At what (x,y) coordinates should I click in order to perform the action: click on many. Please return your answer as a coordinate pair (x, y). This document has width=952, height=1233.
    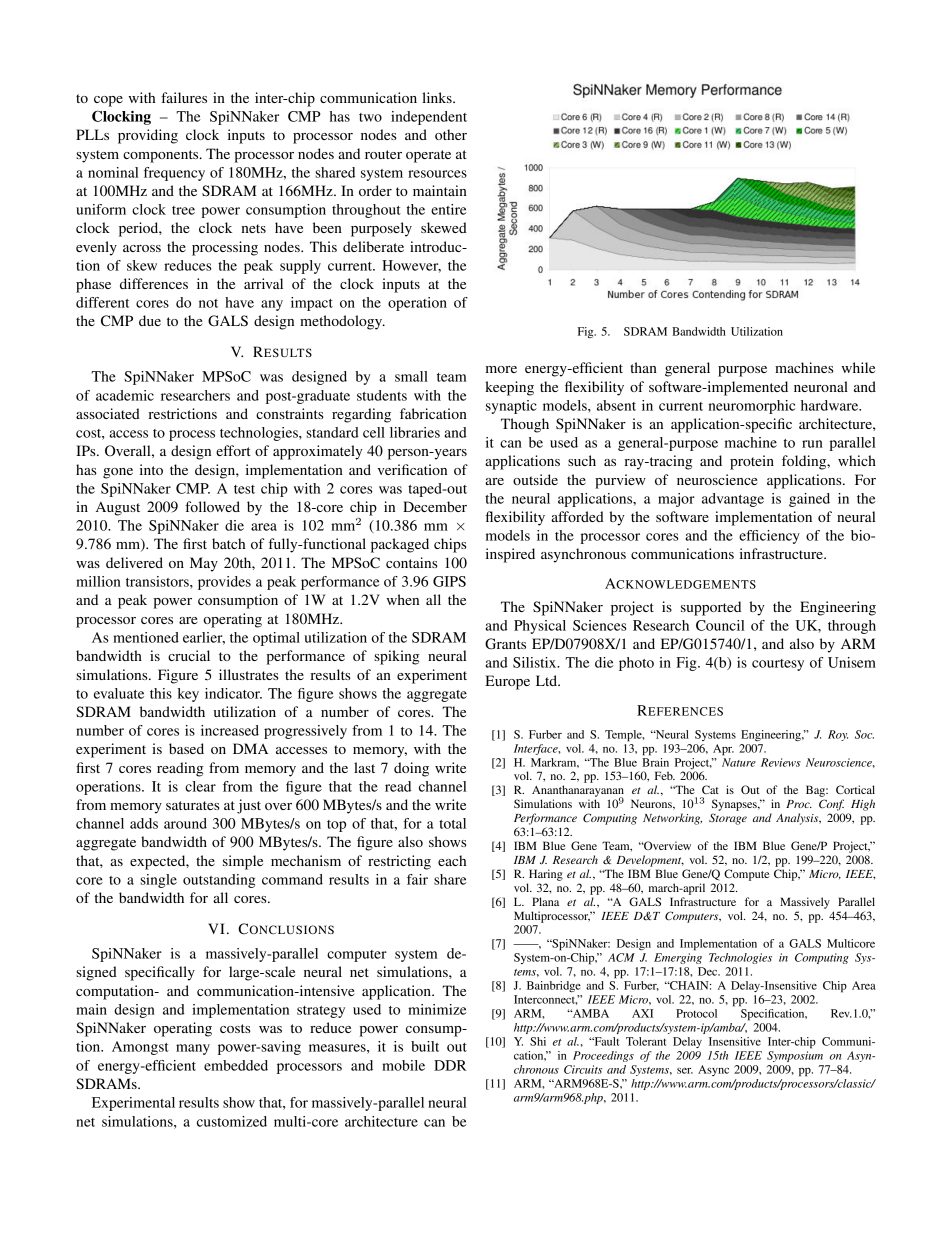
    Looking at the image, I should click on (193, 1049).
